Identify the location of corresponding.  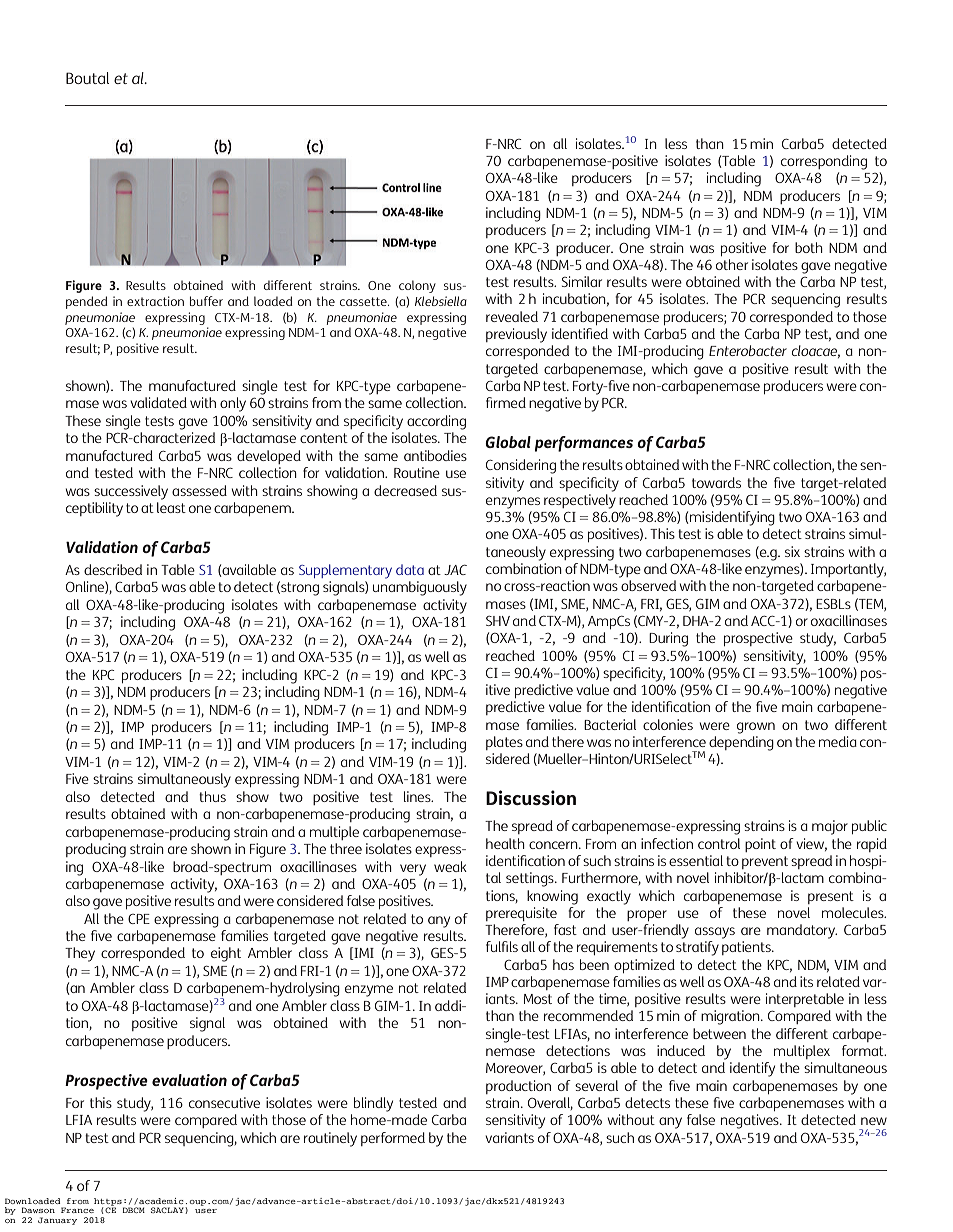
(824, 162).
